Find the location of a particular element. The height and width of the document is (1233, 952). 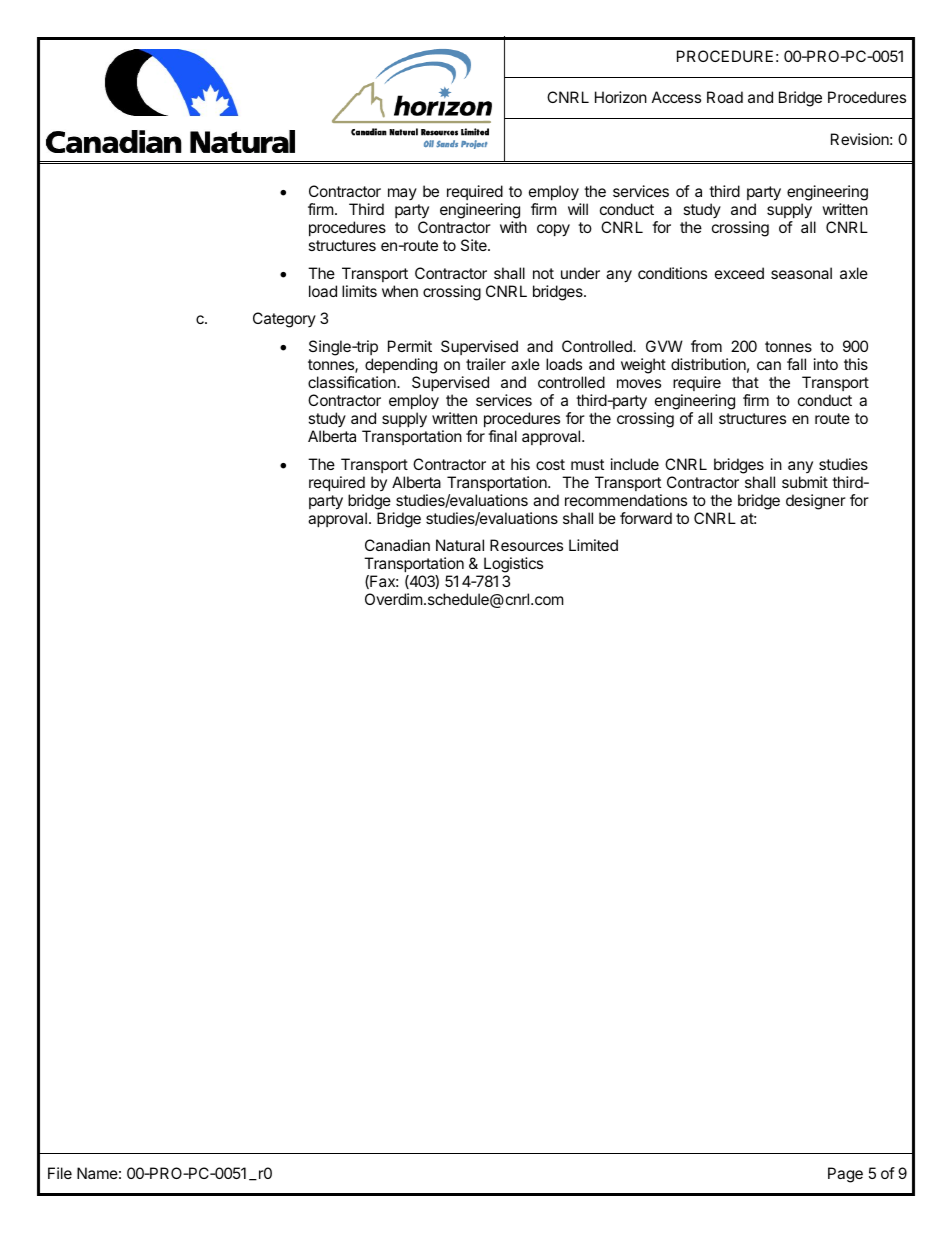

Logistics is located at coordinates (513, 565).
